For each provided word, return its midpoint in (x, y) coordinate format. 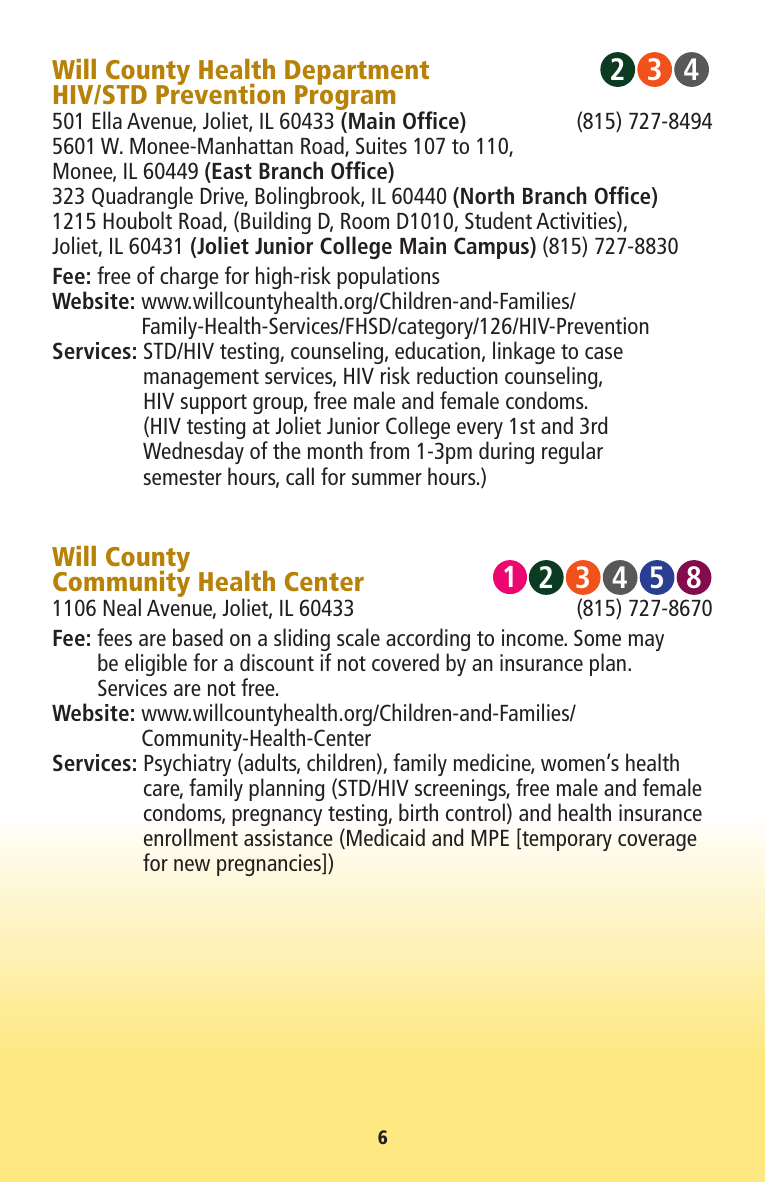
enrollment (191, 837)
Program (345, 98)
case (604, 353)
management (201, 379)
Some (597, 637)
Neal (122, 607)
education (437, 350)
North (487, 195)
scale (358, 637)
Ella (107, 120)
